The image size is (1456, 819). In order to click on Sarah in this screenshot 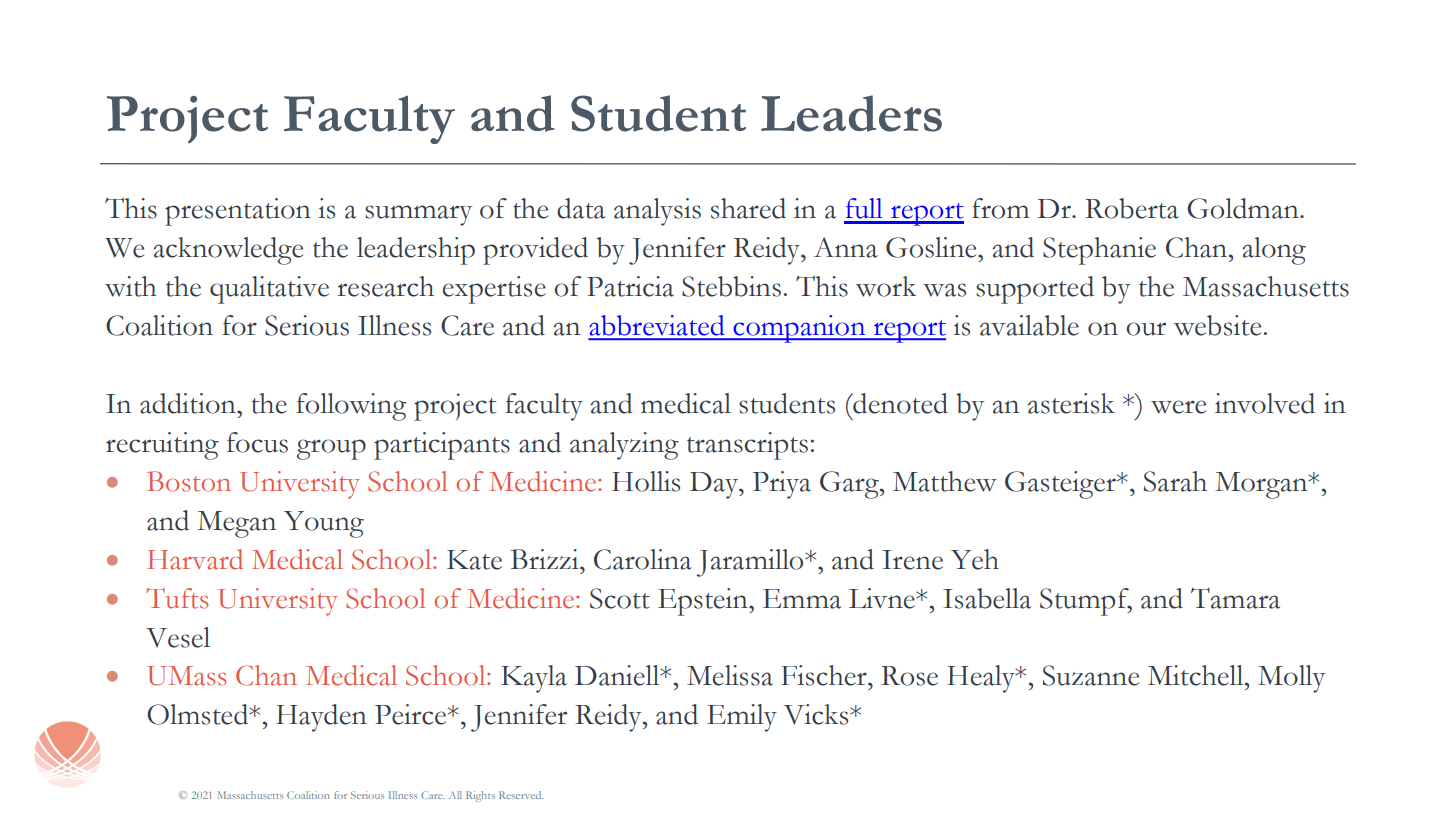, I will do `click(1175, 481)`.
